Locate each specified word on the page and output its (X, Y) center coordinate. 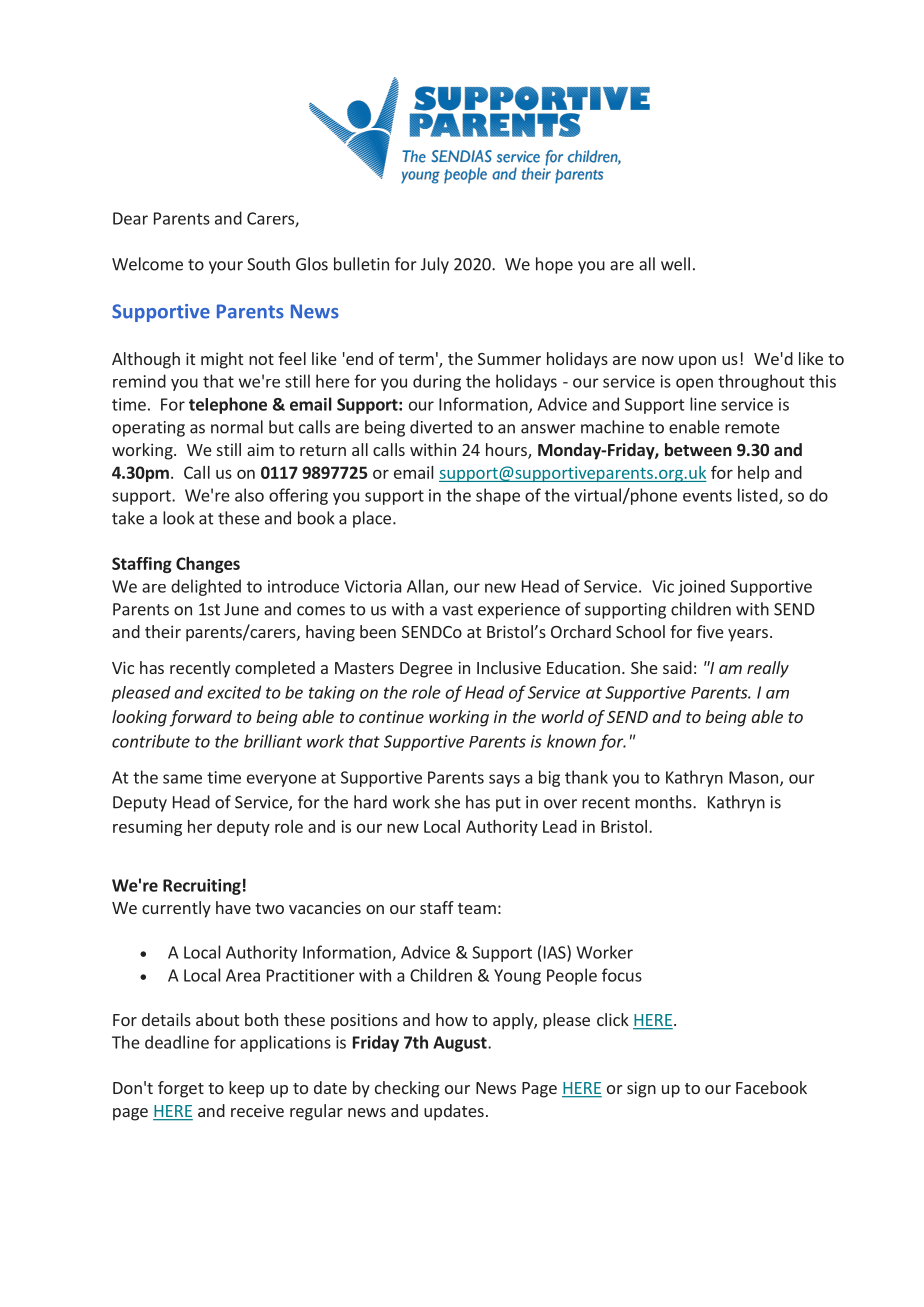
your (226, 267)
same (182, 779)
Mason (753, 777)
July (435, 265)
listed (759, 496)
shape (498, 496)
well (675, 264)
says (504, 780)
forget (181, 1089)
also (249, 495)
